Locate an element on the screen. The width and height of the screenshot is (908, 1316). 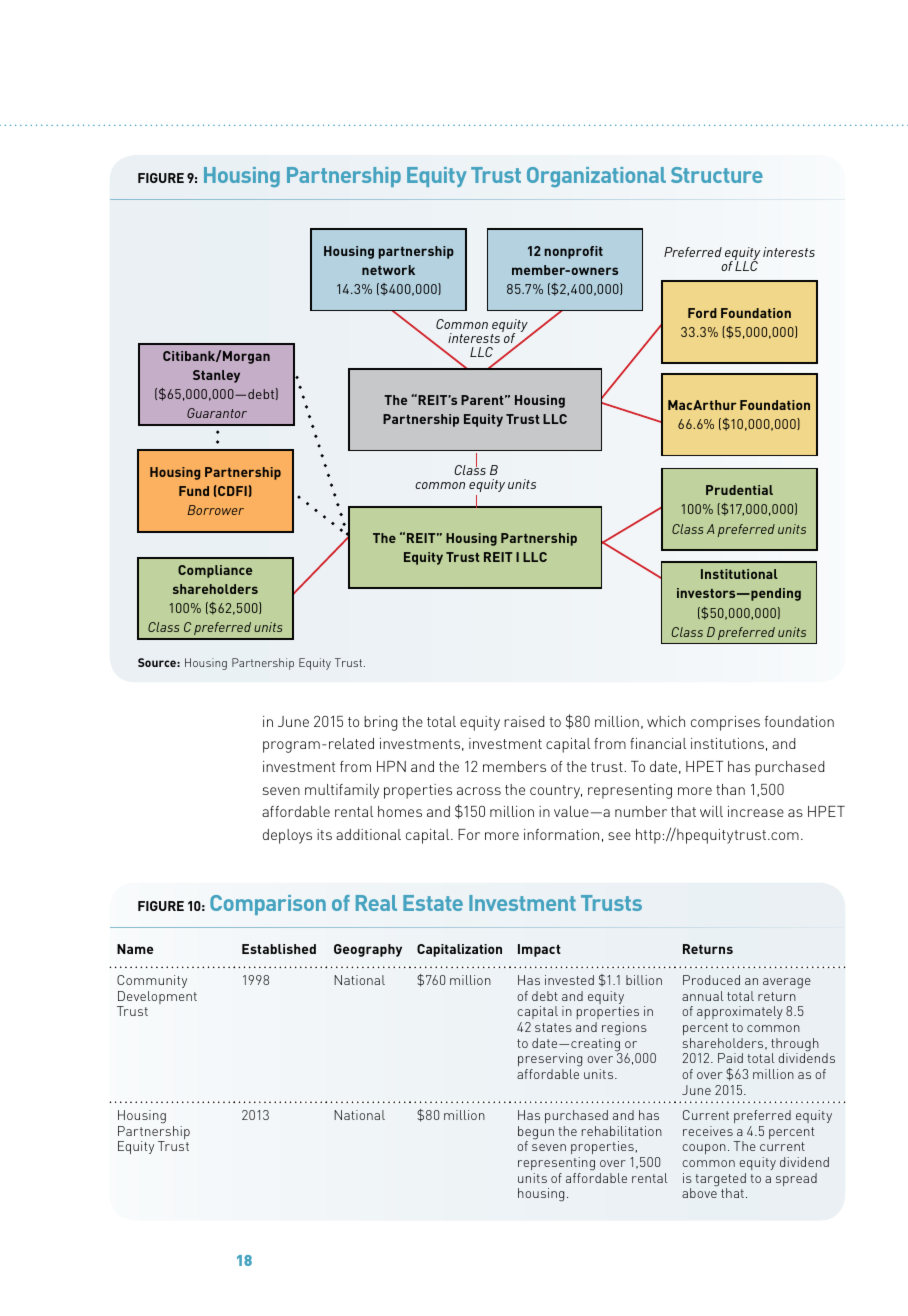
Stanley is located at coordinates (216, 376).
